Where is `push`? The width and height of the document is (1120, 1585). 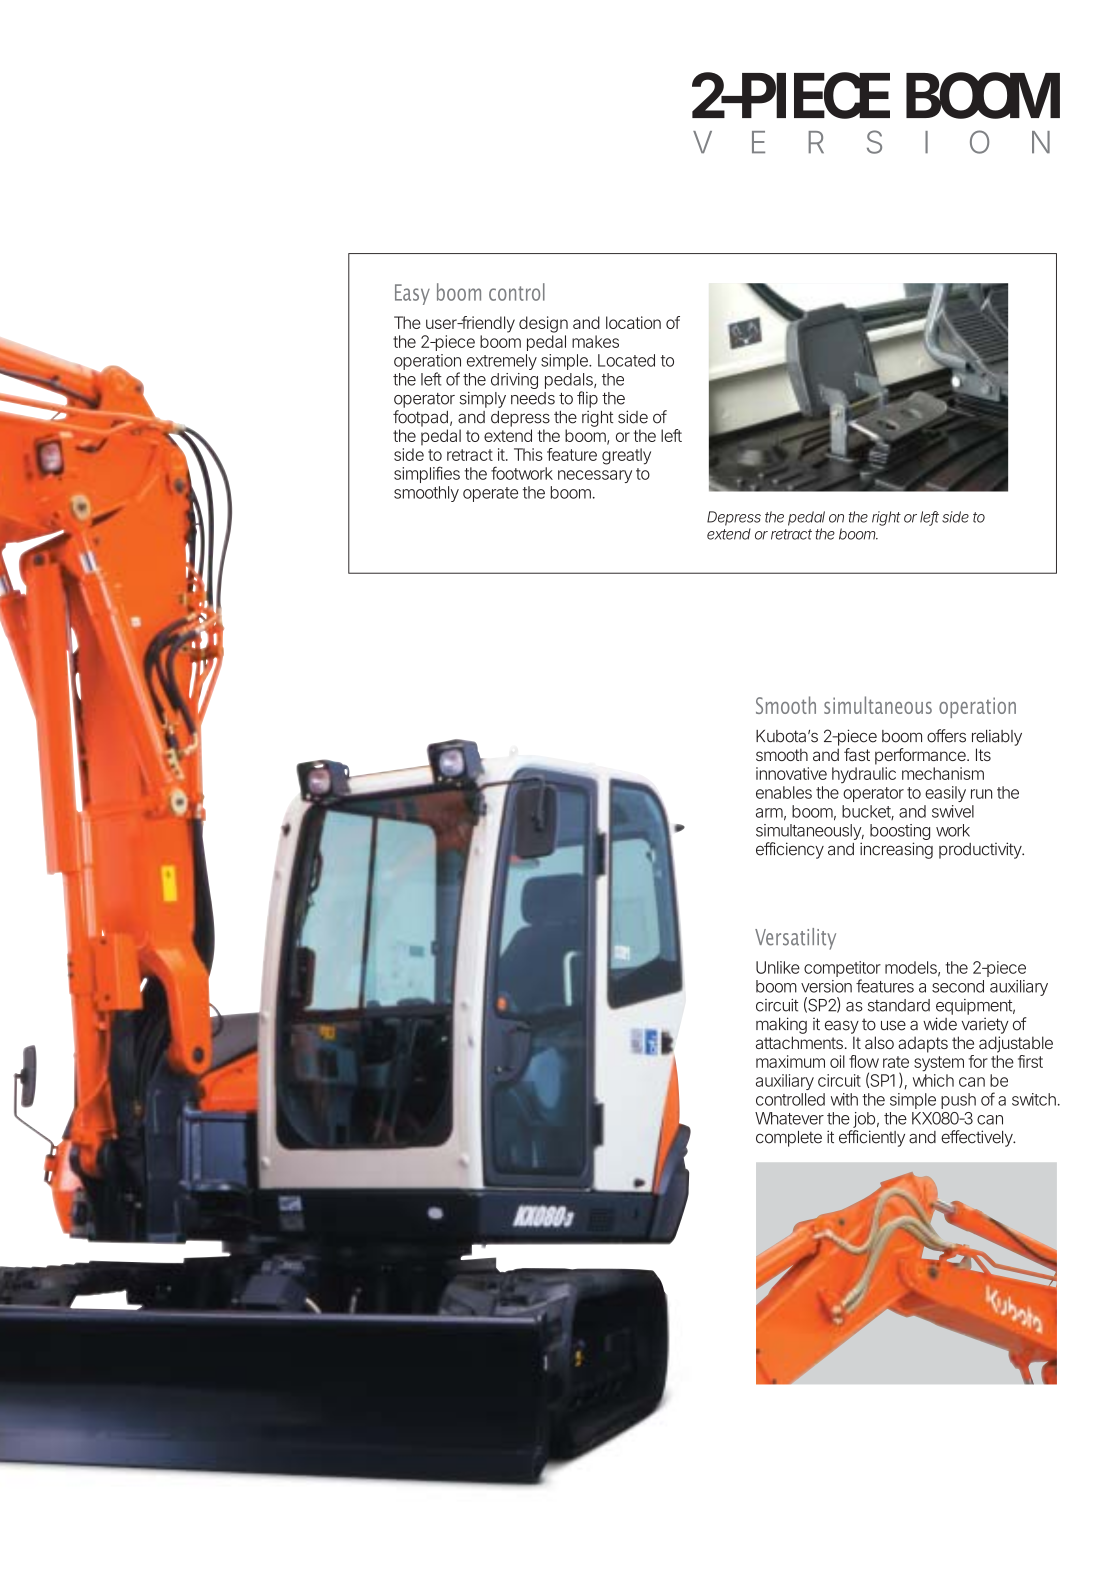 push is located at coordinates (958, 1101).
